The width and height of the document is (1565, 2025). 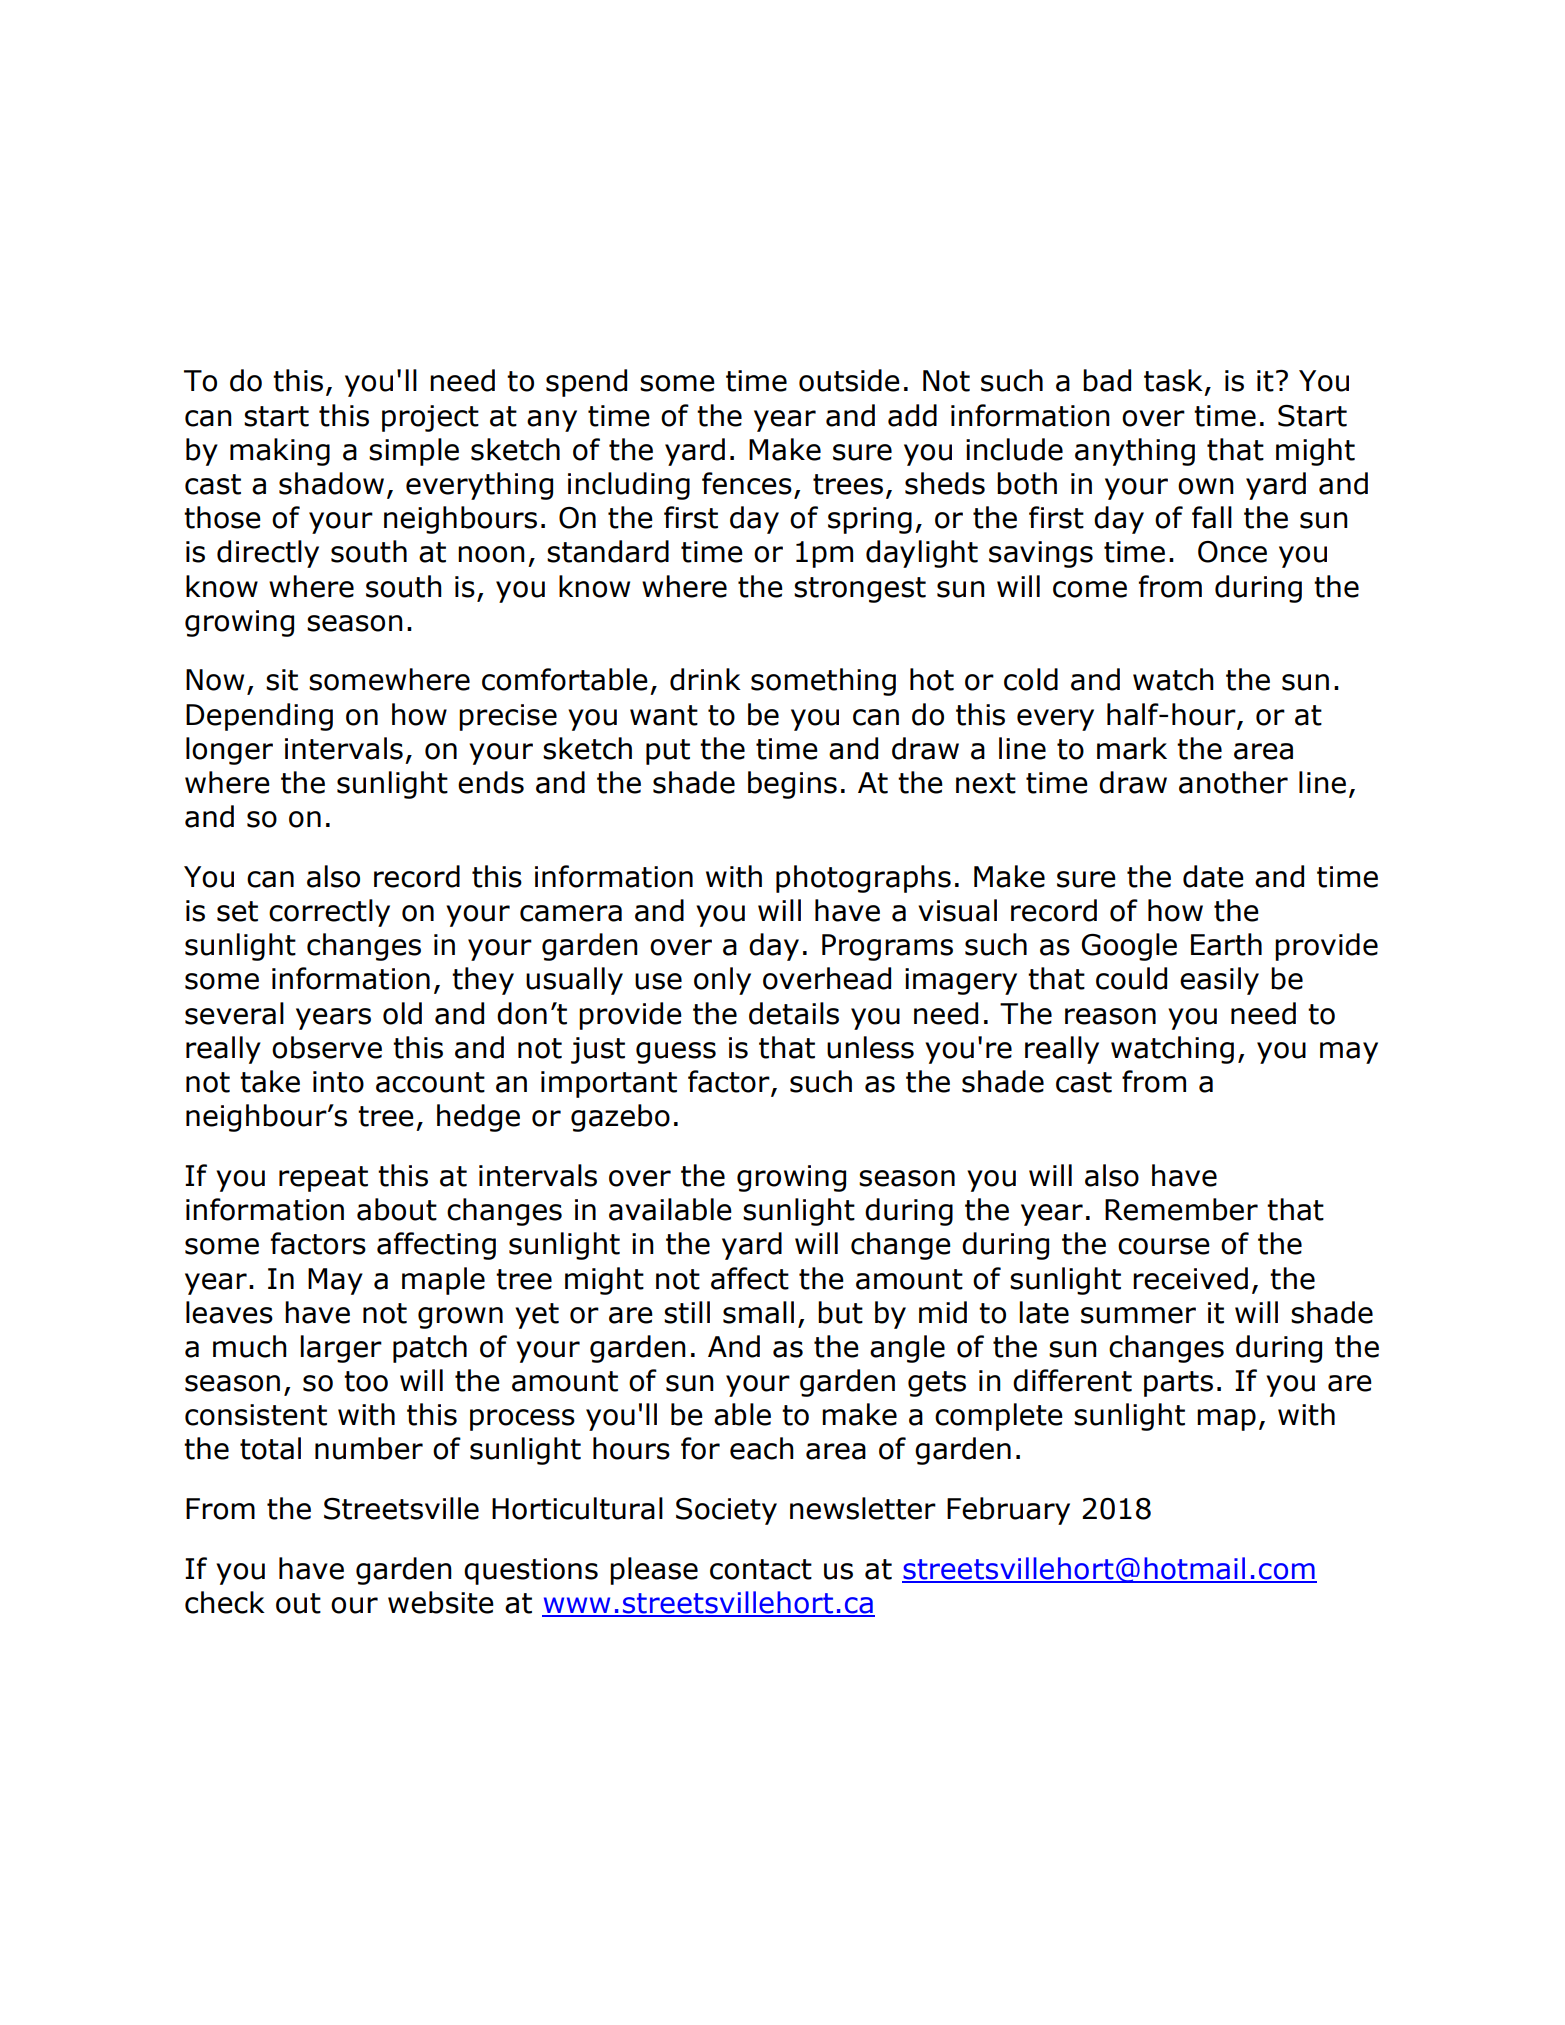 What do you see at coordinates (1107, 380) in the document?
I see `bad` at bounding box center [1107, 380].
